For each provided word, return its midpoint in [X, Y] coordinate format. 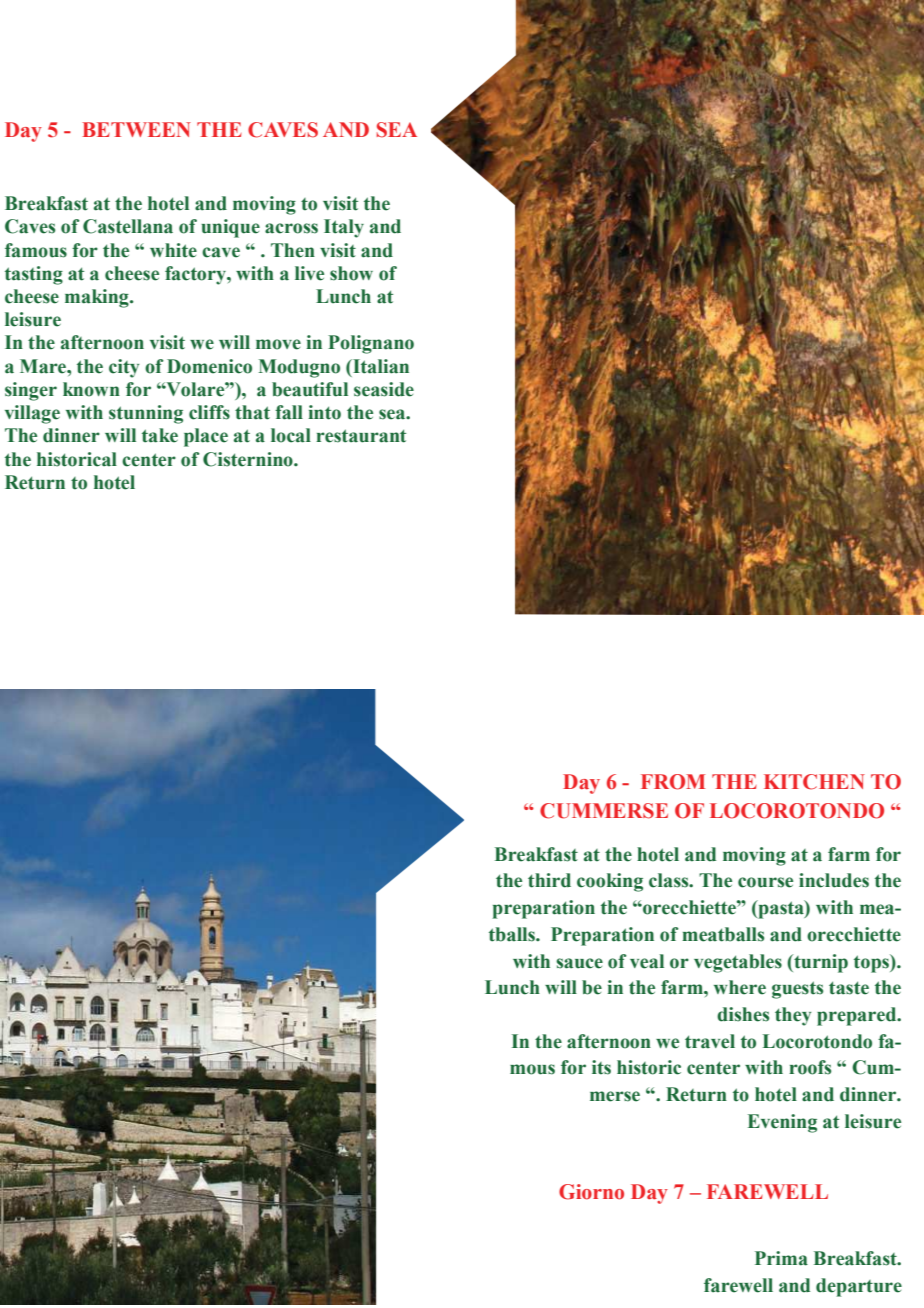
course [765, 882]
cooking [610, 882]
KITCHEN [814, 782]
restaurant [361, 436]
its [601, 1067]
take [160, 435]
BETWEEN [136, 129]
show [351, 273]
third [549, 880]
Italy [344, 228]
